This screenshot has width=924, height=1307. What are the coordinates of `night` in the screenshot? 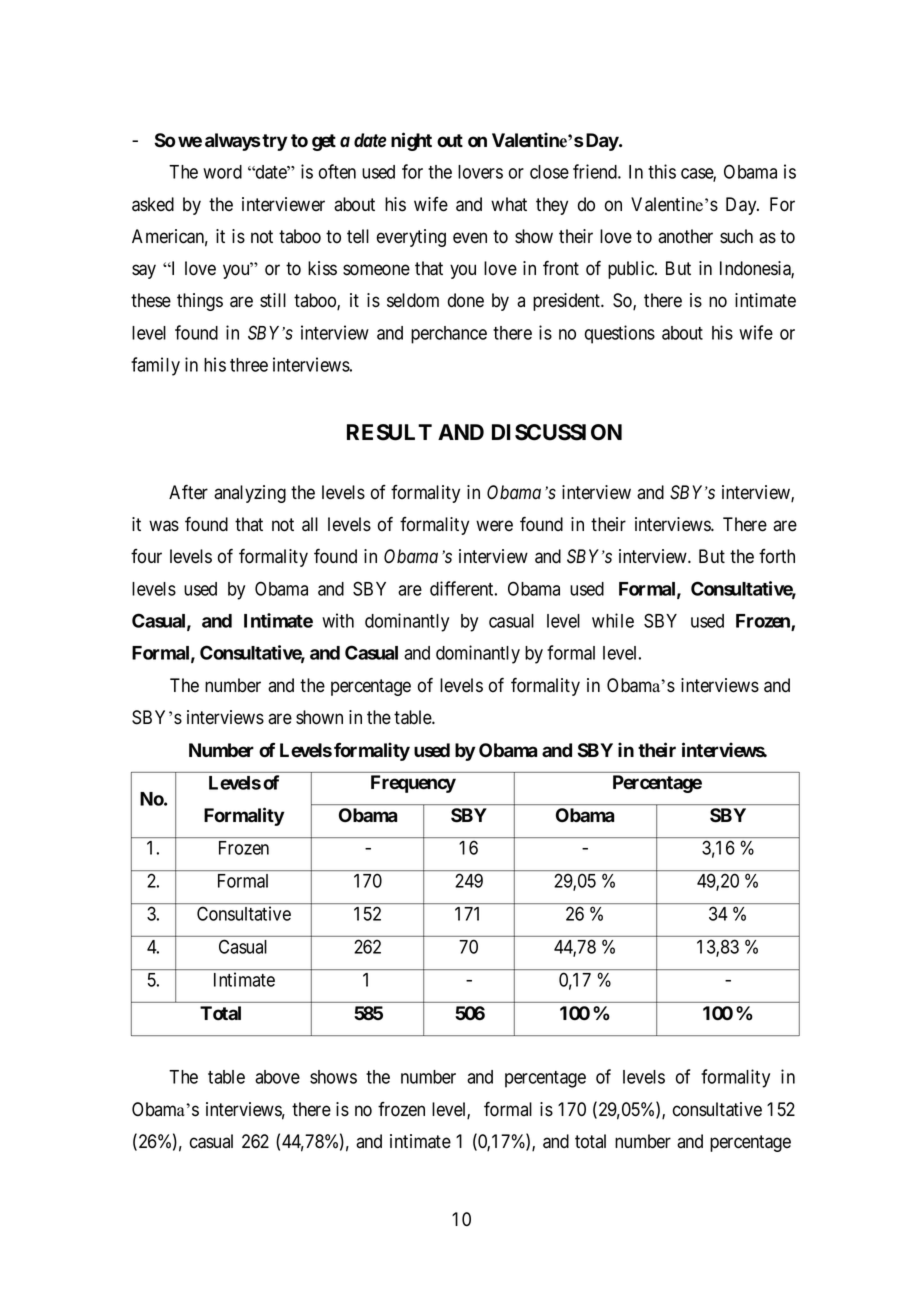 It's located at (411, 141).
